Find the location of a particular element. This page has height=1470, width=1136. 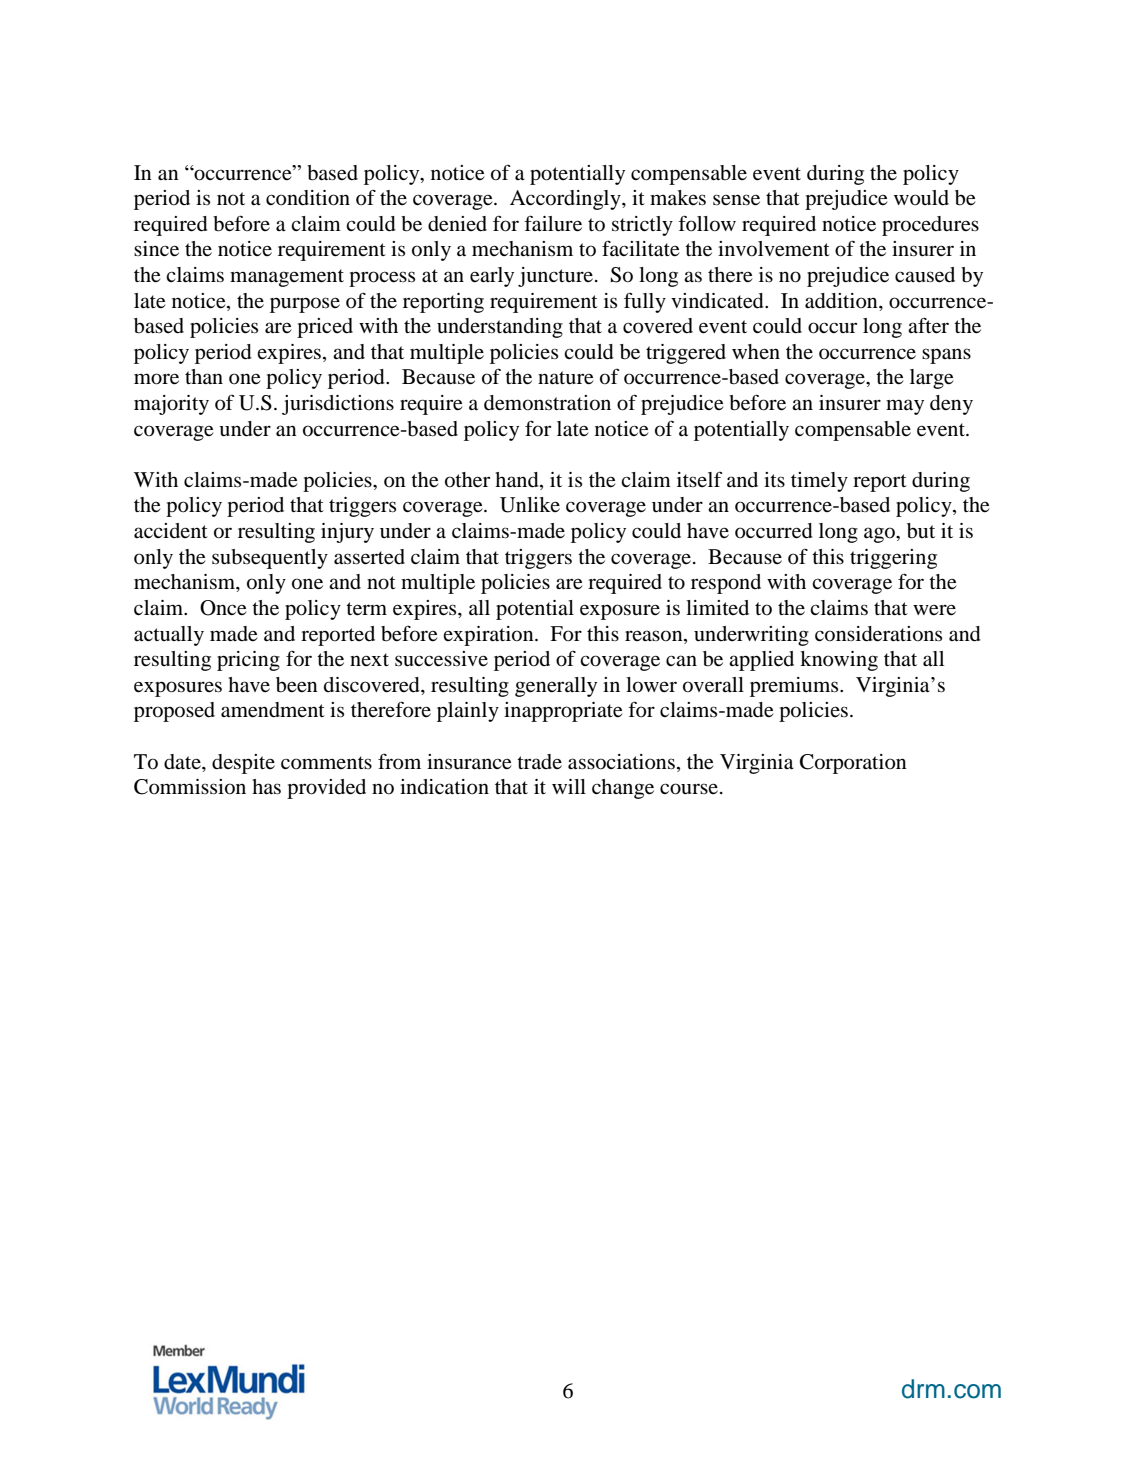

failure is located at coordinates (553, 223).
